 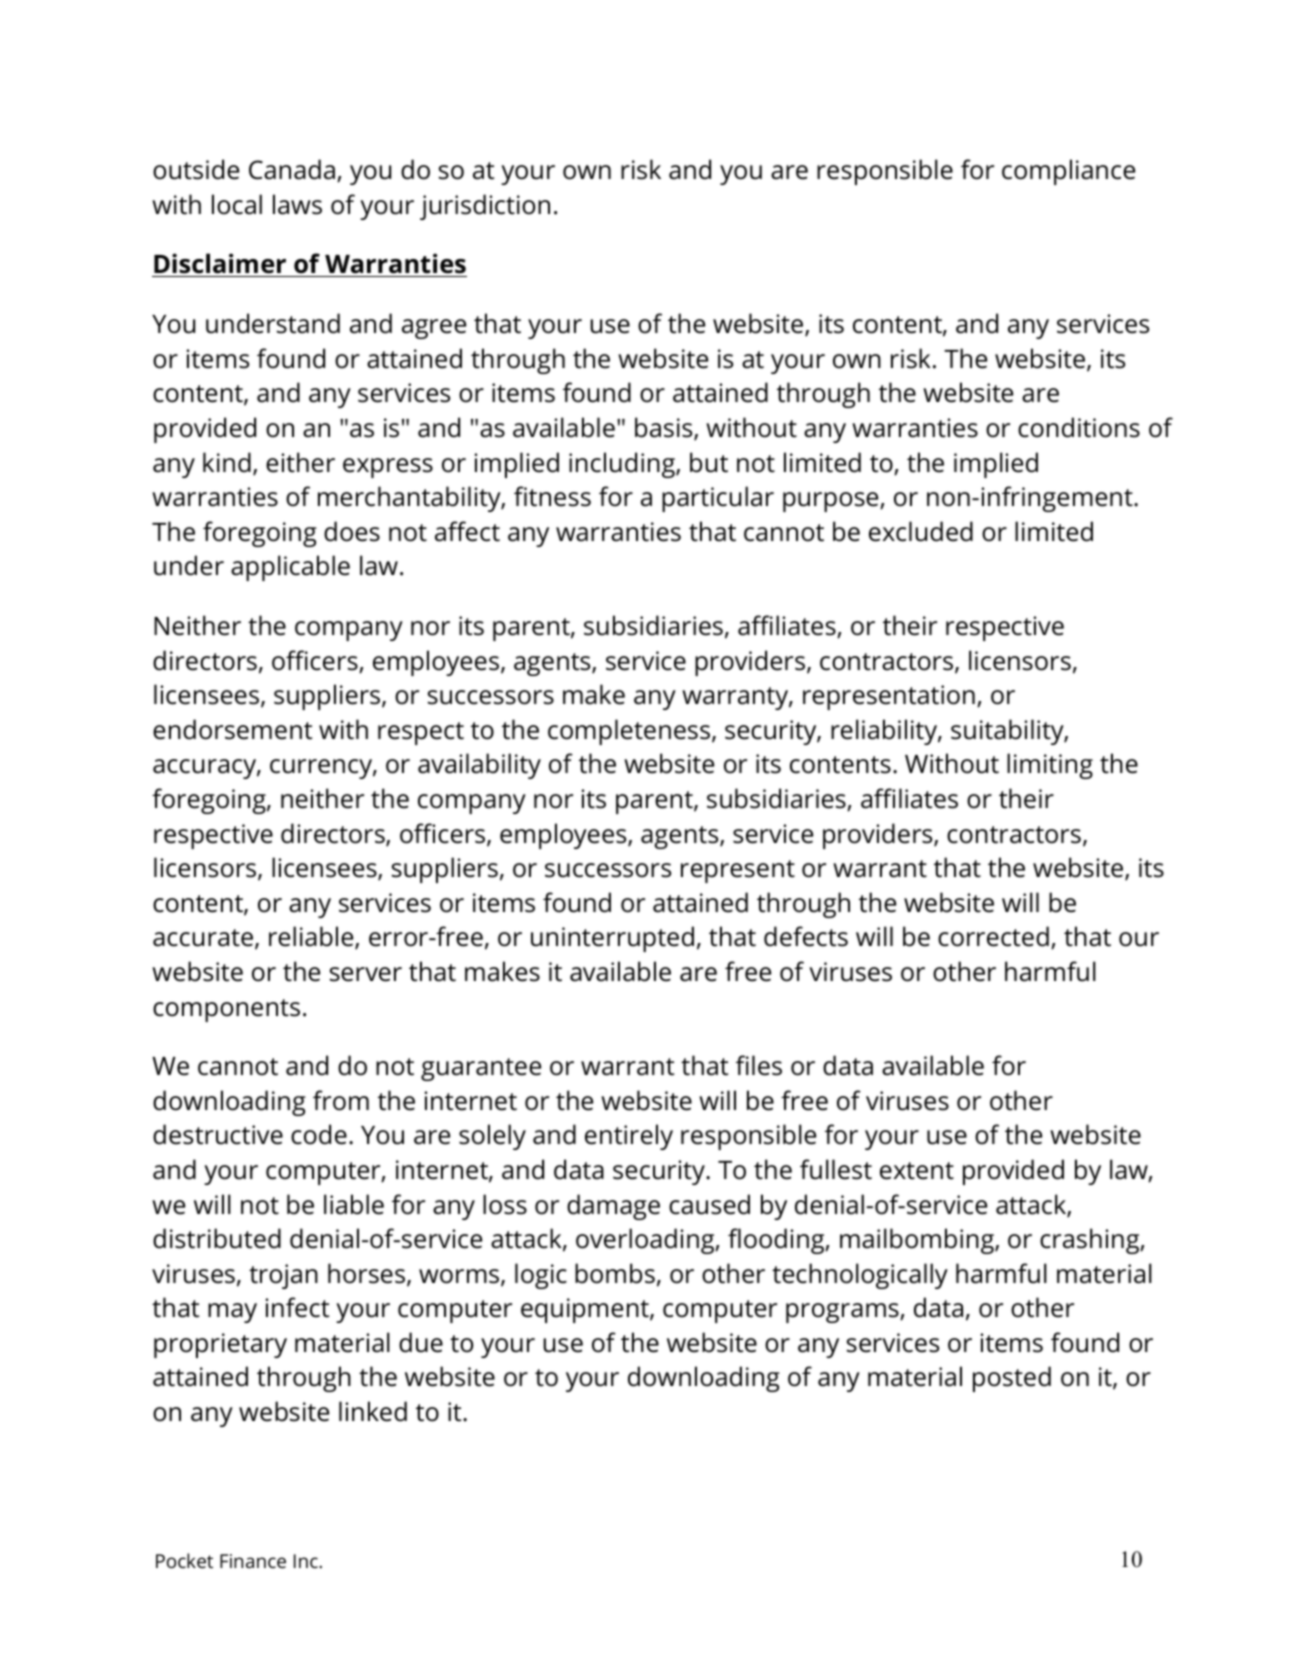 What do you see at coordinates (203, 938) in the screenshot?
I see `accurate` at bounding box center [203, 938].
